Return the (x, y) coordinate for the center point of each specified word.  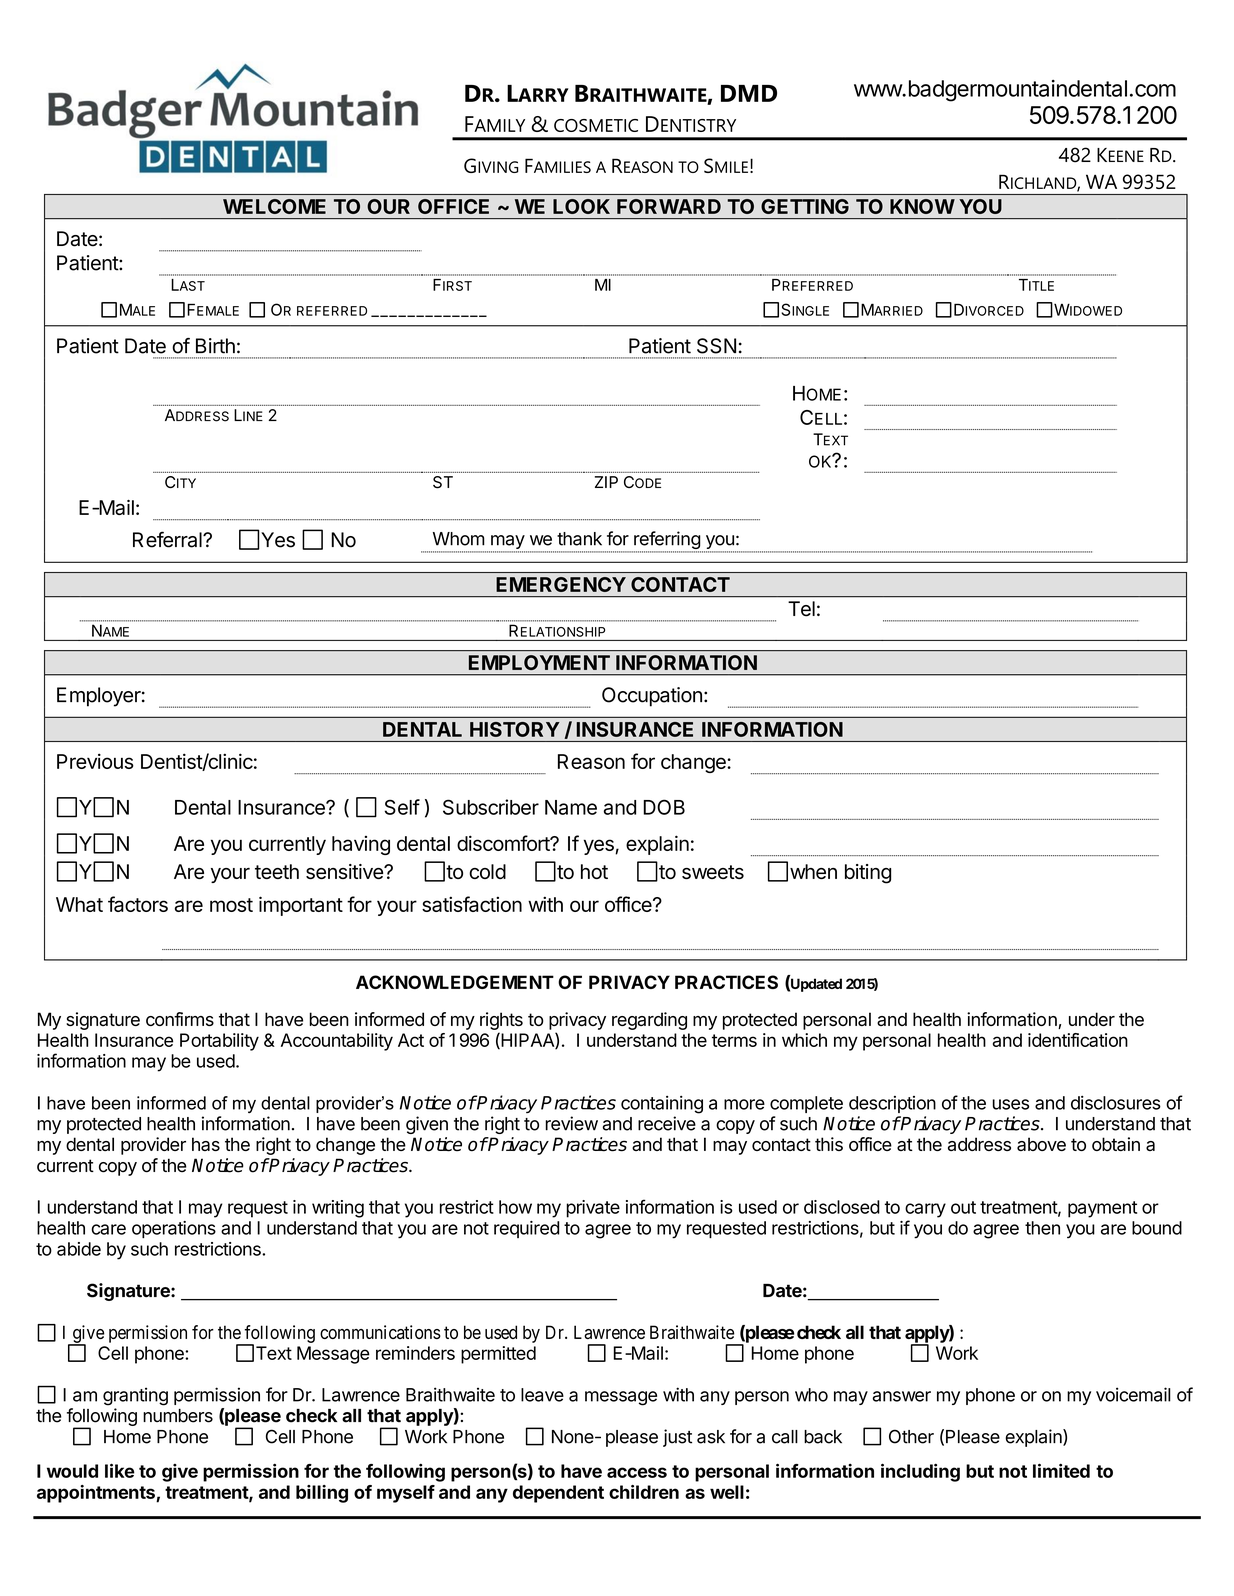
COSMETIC (596, 125)
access (637, 1472)
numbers (178, 1416)
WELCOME (274, 206)
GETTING (805, 206)
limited (1061, 1470)
